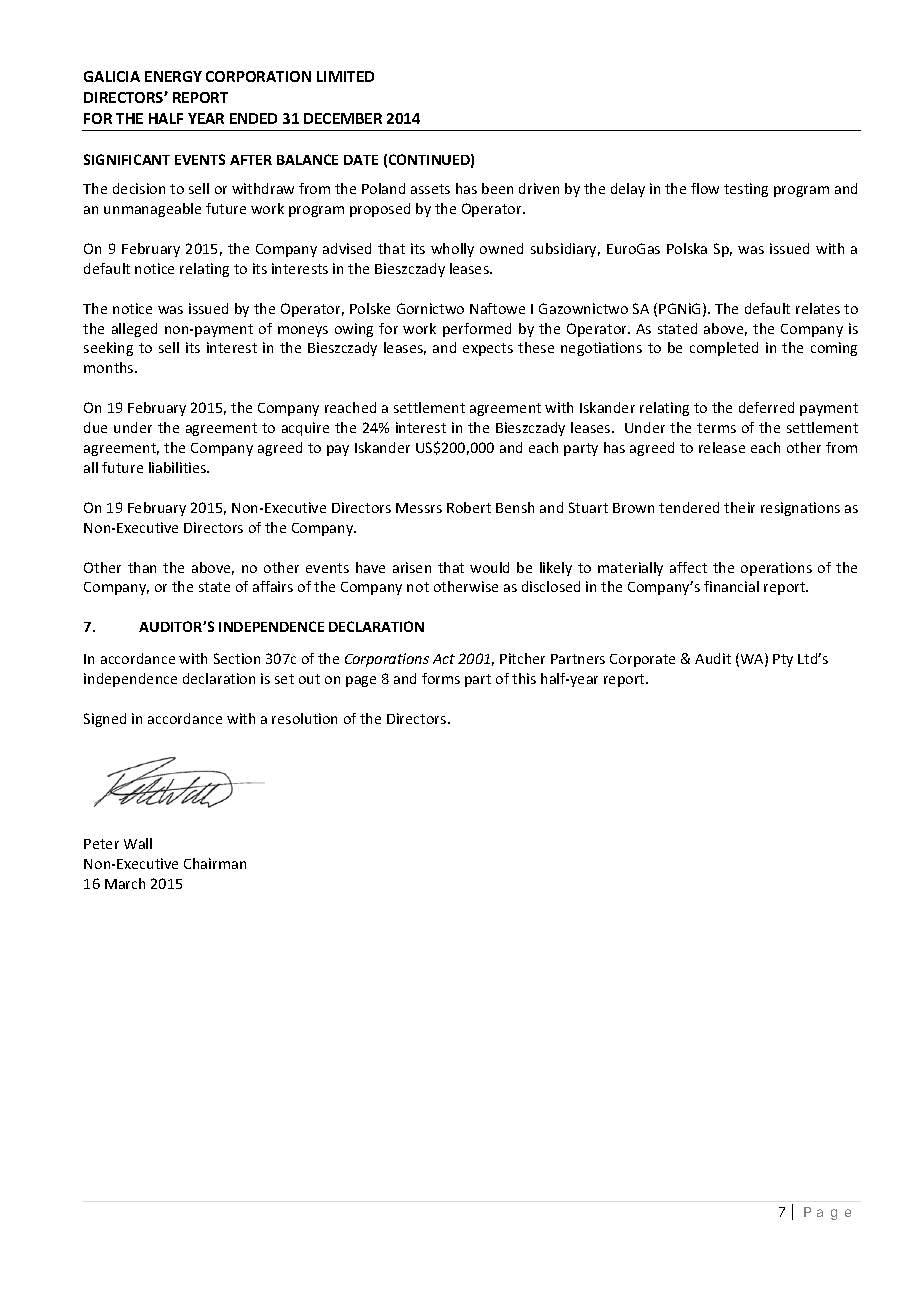 This screenshot has height=1308, width=924. I want to click on Pty, so click(783, 660).
